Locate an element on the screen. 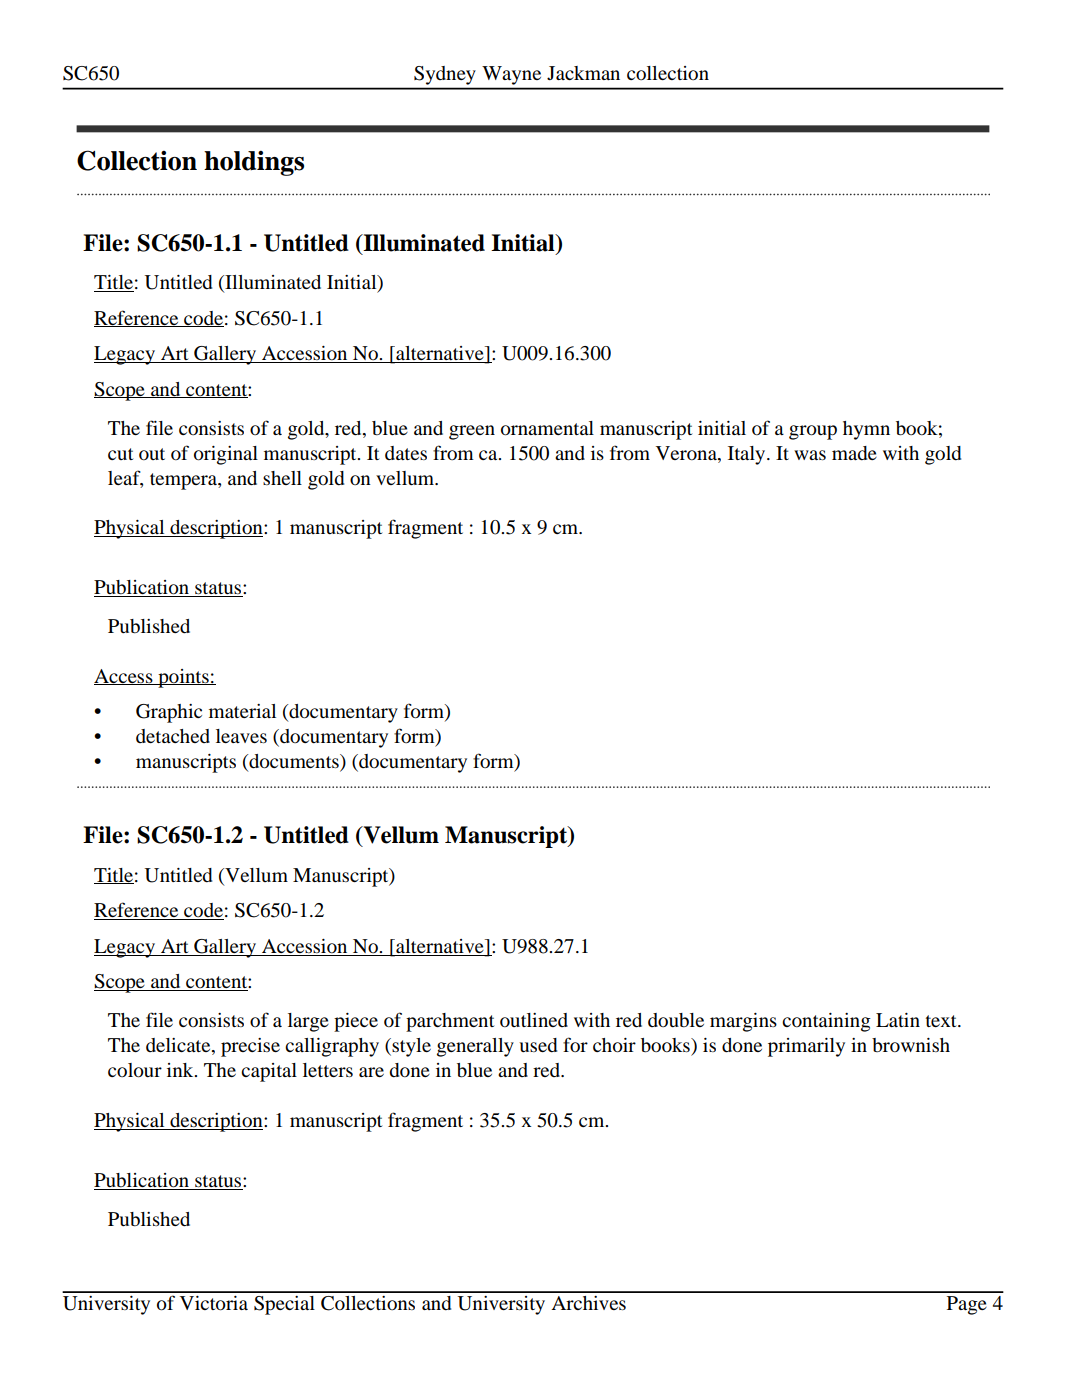  Victoria is located at coordinates (214, 1303).
